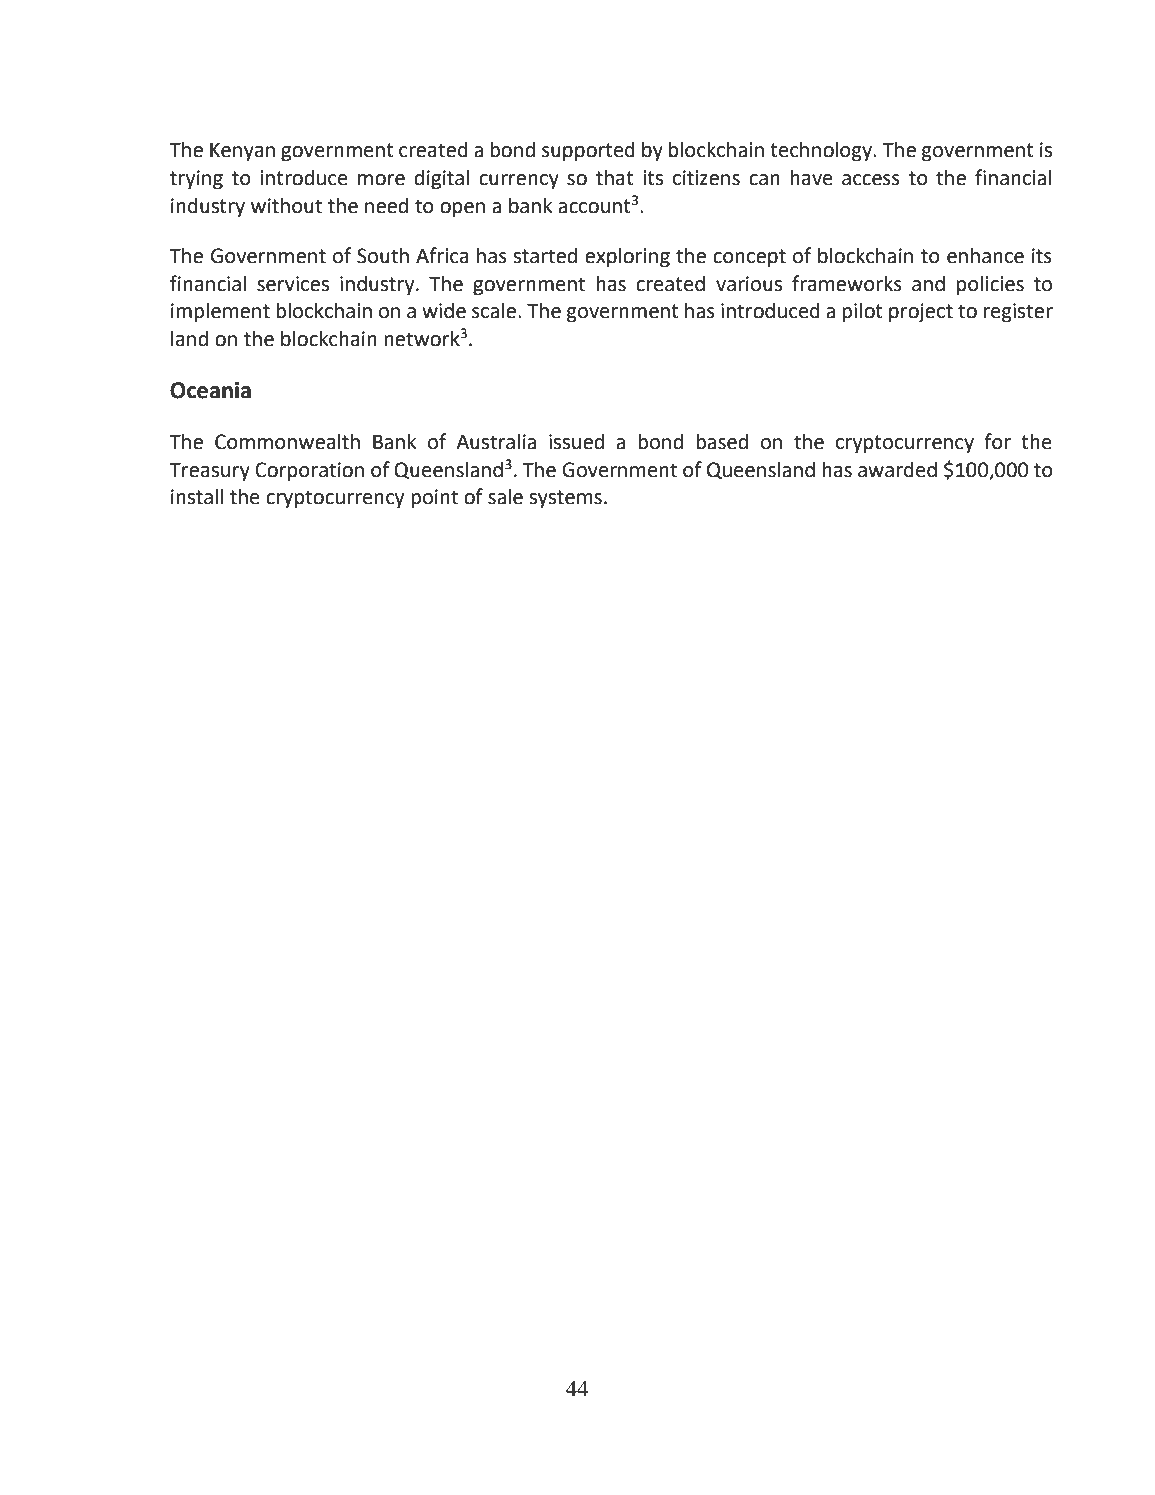  What do you see at coordinates (494, 311) in the screenshot?
I see `scale` at bounding box center [494, 311].
